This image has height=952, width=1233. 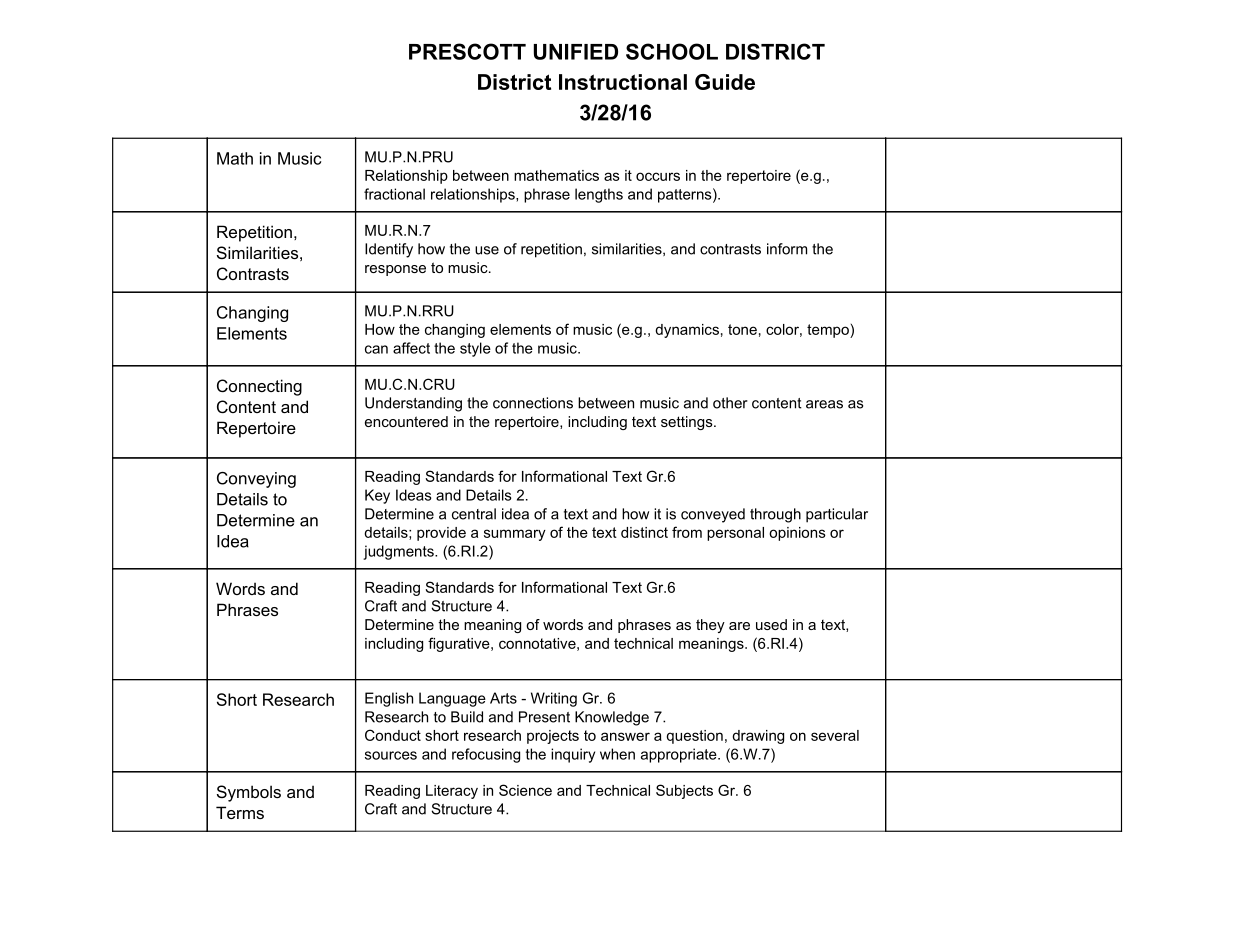 What do you see at coordinates (249, 793) in the image?
I see `Symbols` at bounding box center [249, 793].
